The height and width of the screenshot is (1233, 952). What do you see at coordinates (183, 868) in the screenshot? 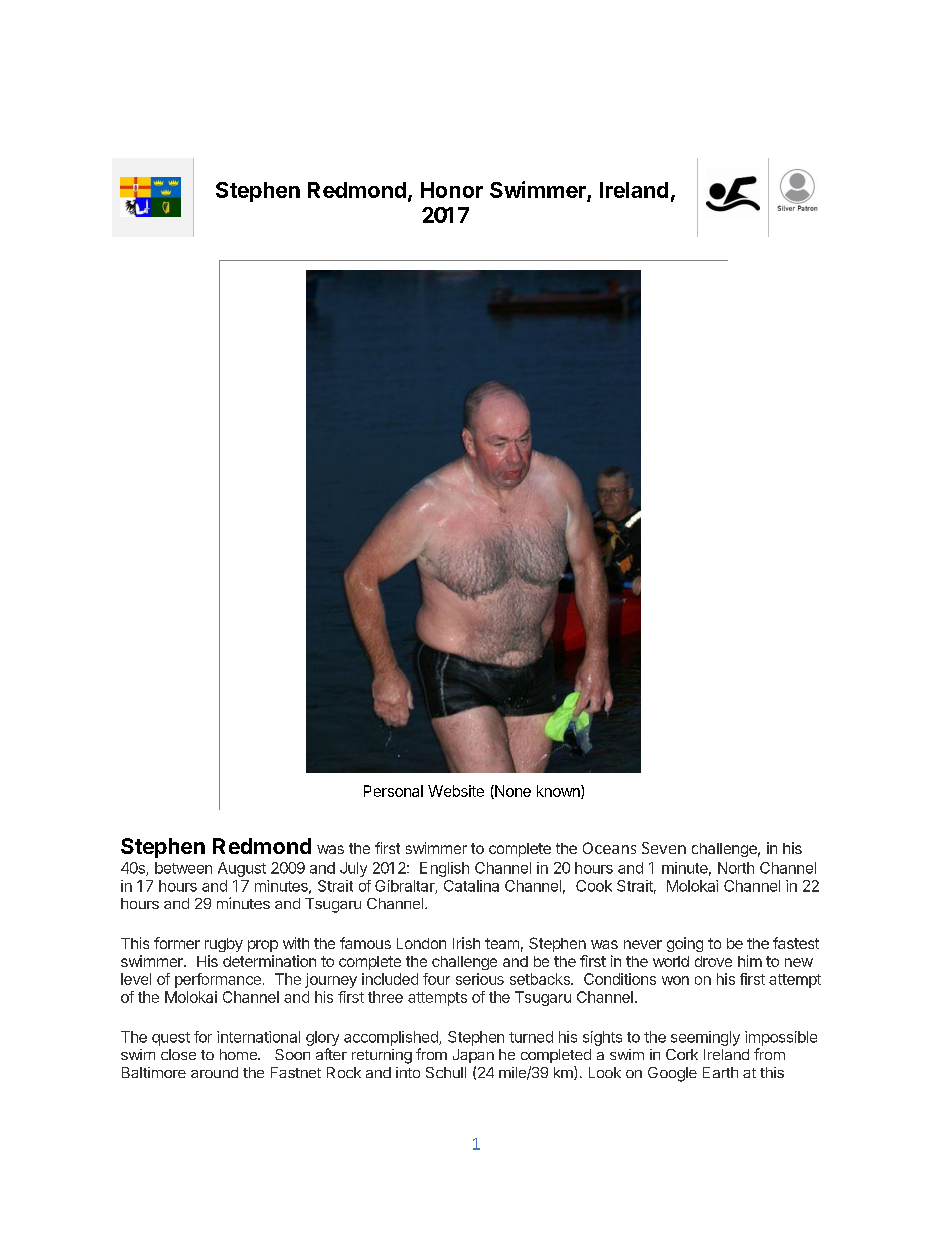
I see `between` at bounding box center [183, 868].
